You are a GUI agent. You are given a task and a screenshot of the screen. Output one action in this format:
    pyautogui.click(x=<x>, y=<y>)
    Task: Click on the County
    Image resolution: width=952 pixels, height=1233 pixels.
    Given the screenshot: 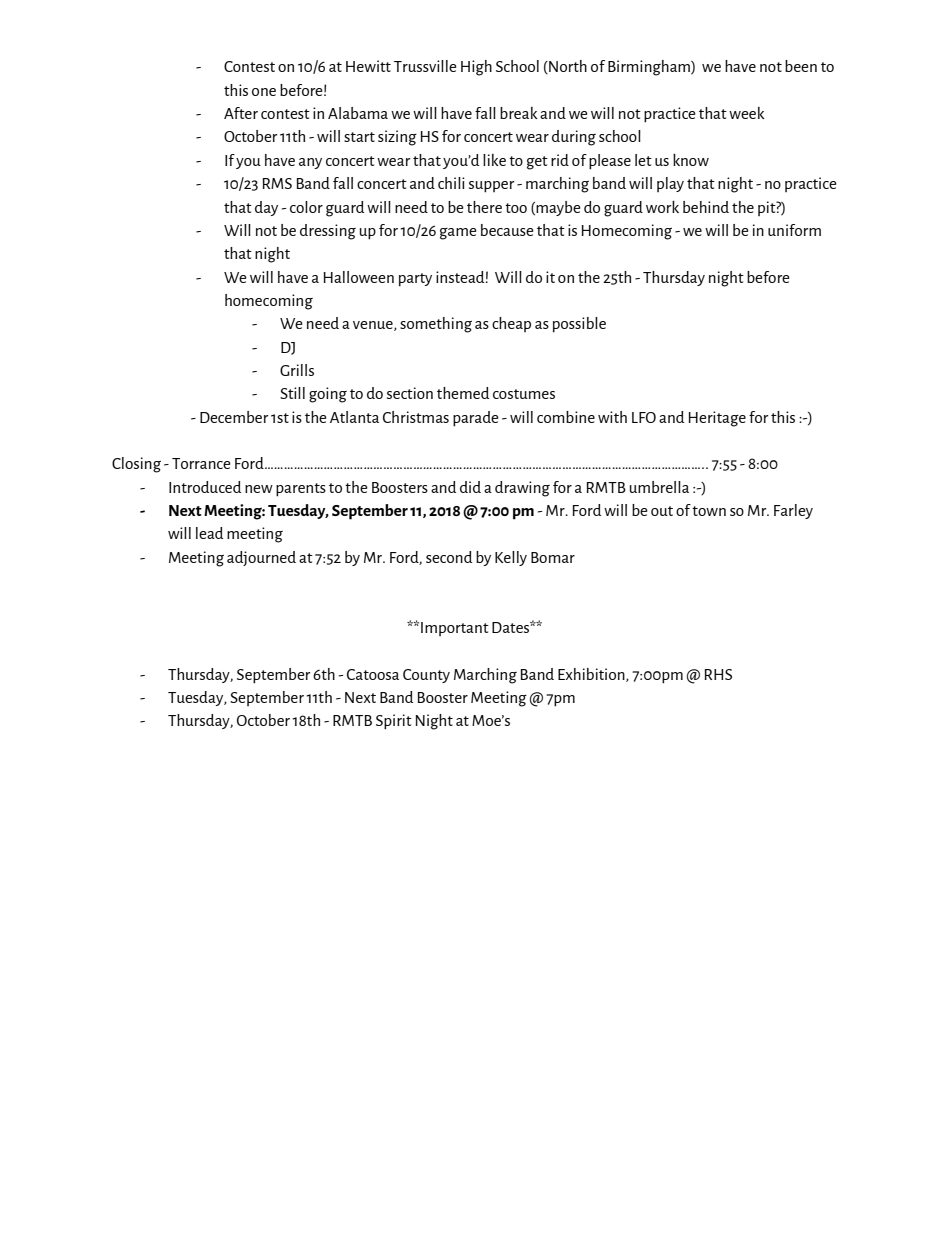 What is the action you would take?
    pyautogui.click(x=426, y=676)
